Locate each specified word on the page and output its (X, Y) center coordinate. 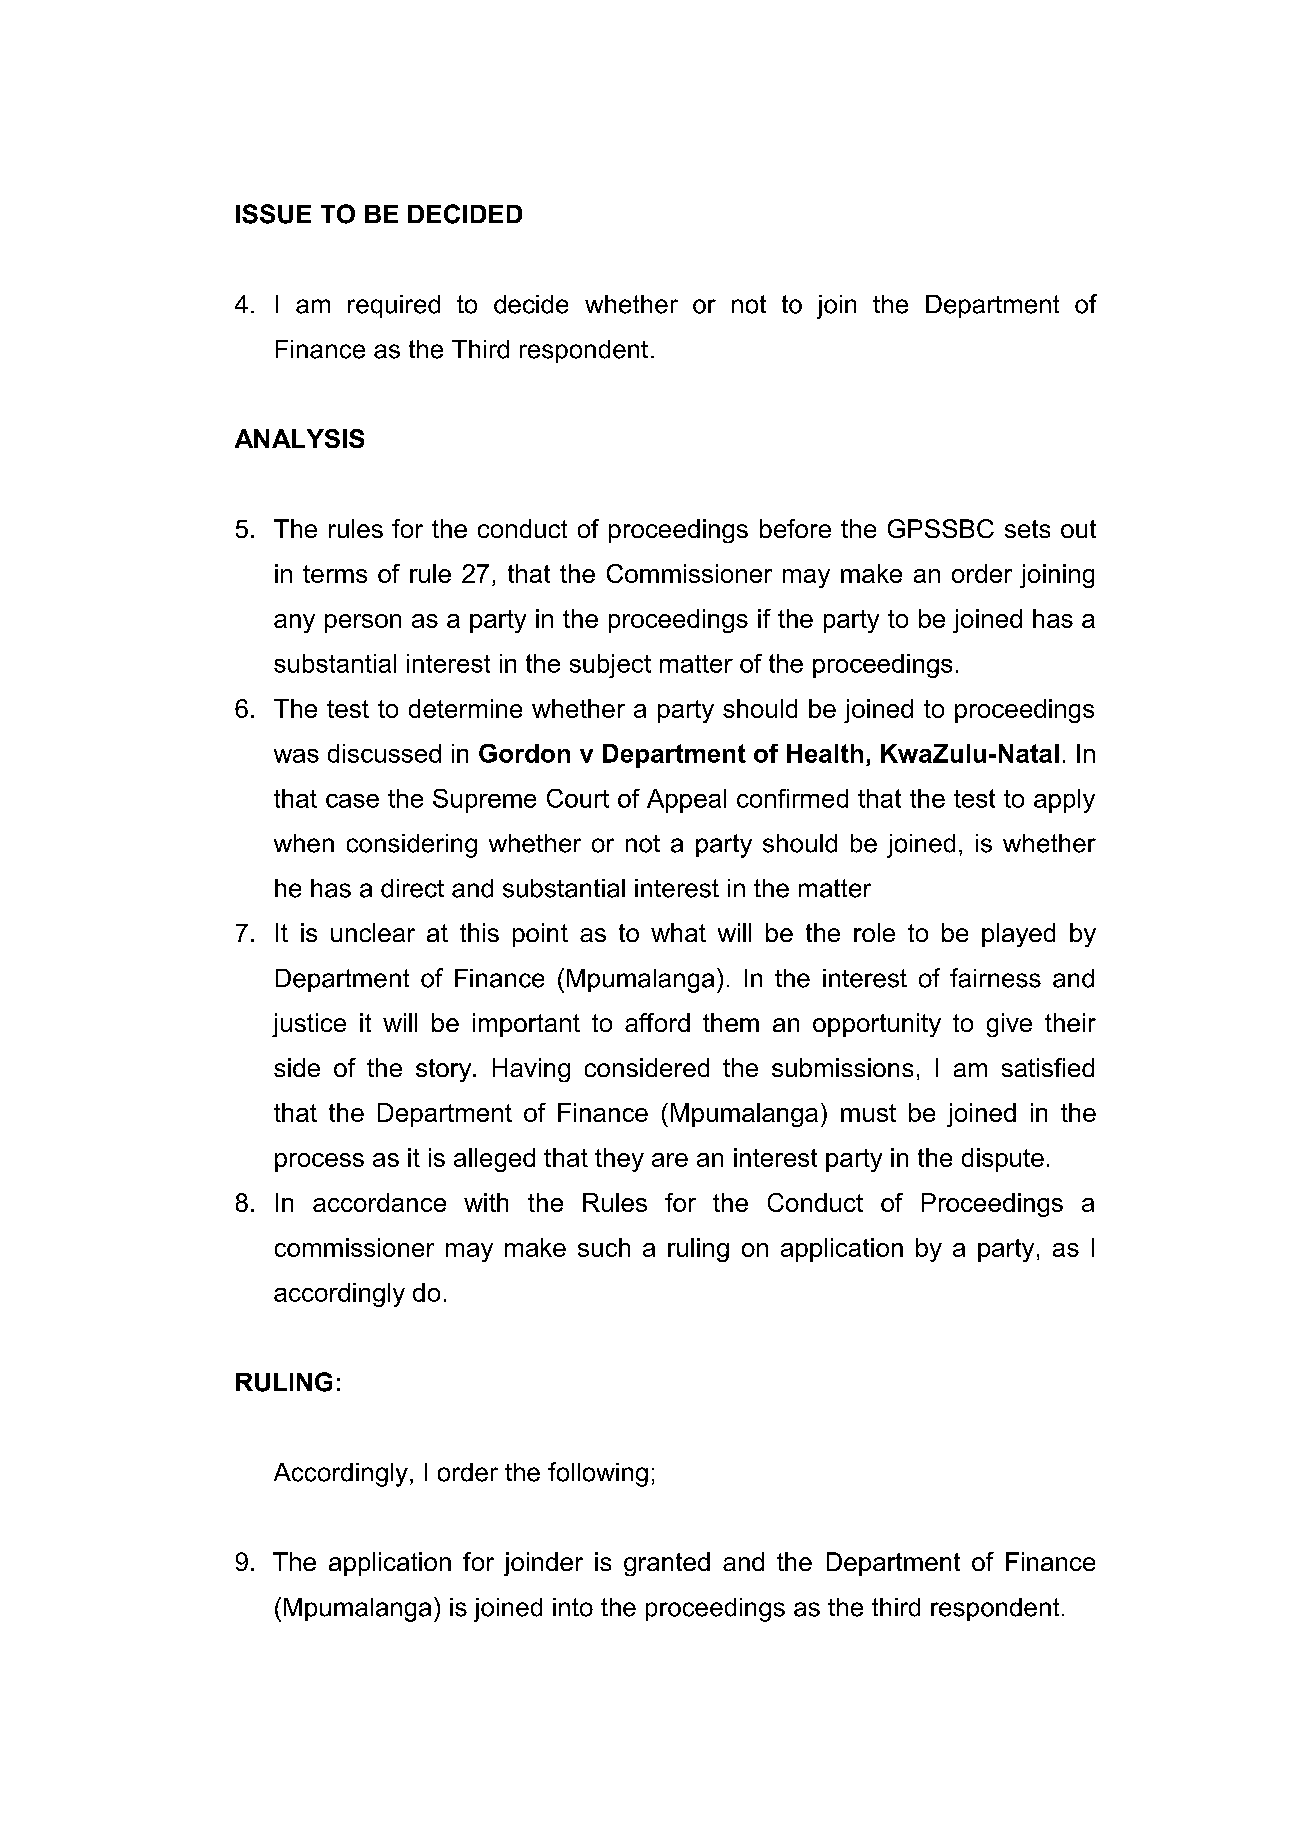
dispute (1003, 1160)
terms (335, 574)
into (573, 1607)
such (604, 1247)
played (1018, 935)
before (795, 528)
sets (1027, 529)
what (678, 932)
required (394, 306)
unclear (373, 932)
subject (610, 666)
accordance (379, 1202)
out (1078, 529)
